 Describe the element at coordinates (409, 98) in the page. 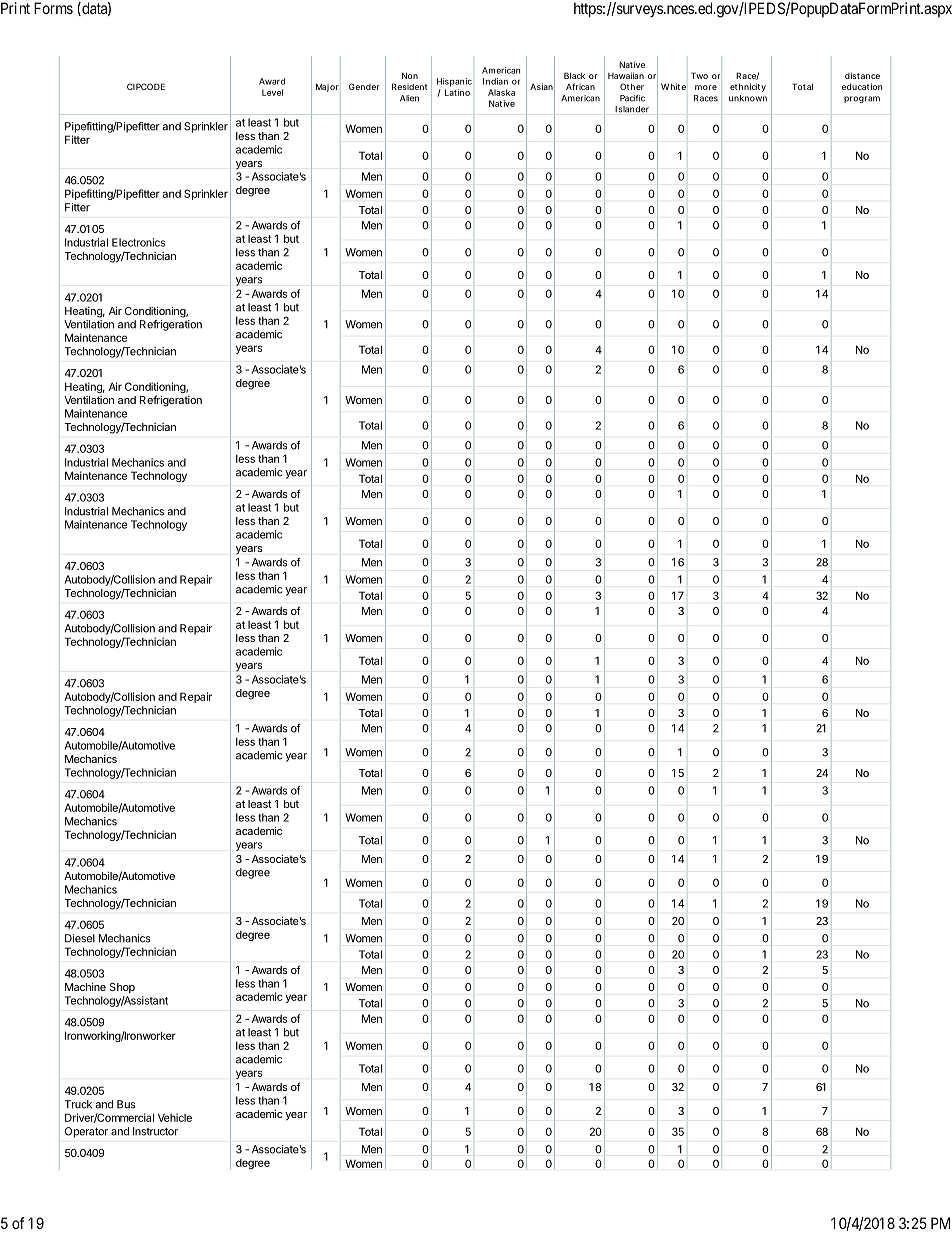

I see `Alien` at that location.
